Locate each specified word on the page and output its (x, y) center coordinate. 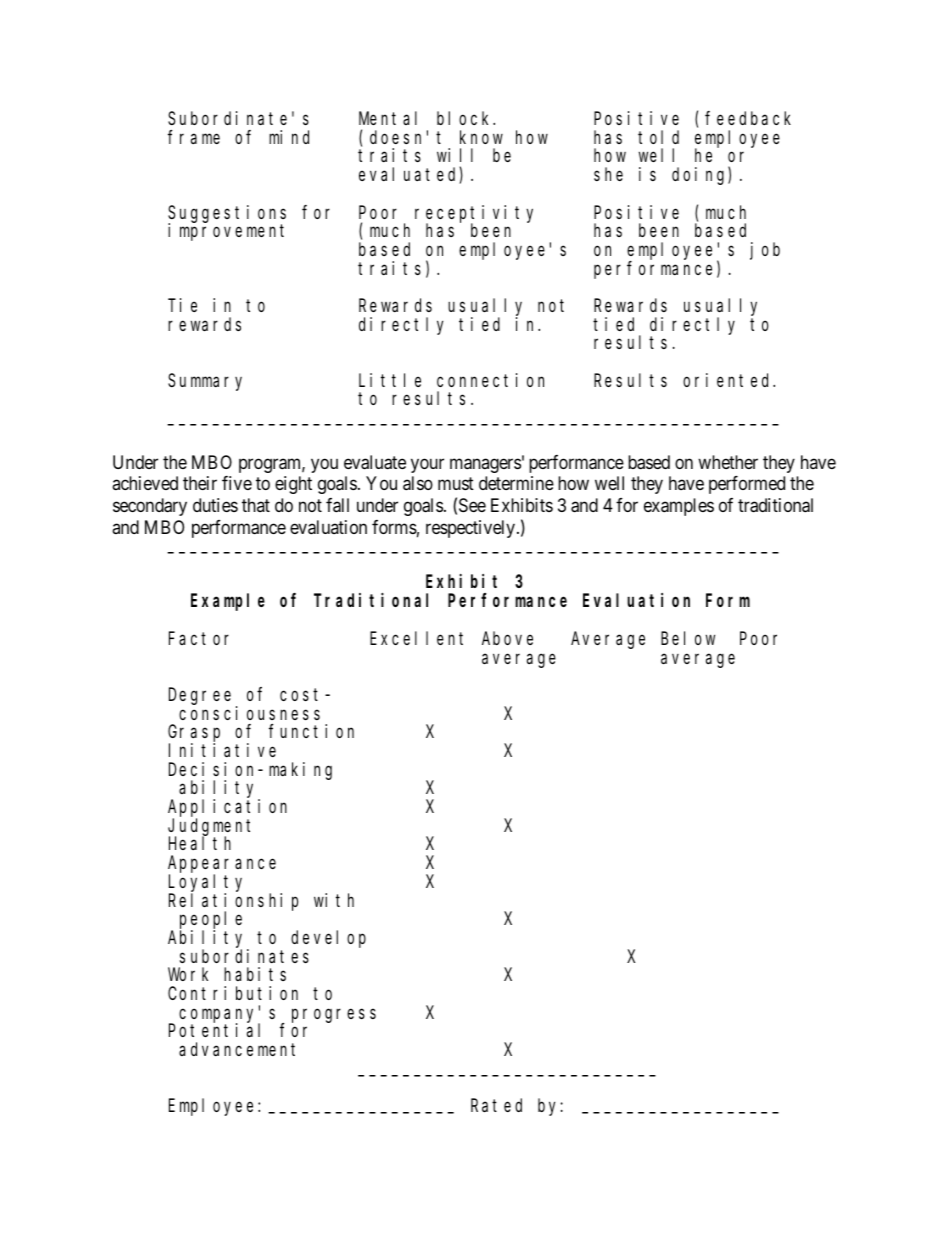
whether (728, 462)
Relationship (233, 902)
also (418, 483)
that (256, 505)
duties (215, 505)
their (200, 483)
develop (328, 939)
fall (337, 505)
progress (334, 1015)
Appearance (222, 866)
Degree (200, 697)
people (211, 921)
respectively (472, 529)
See (472, 505)
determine (516, 483)
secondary (150, 507)
